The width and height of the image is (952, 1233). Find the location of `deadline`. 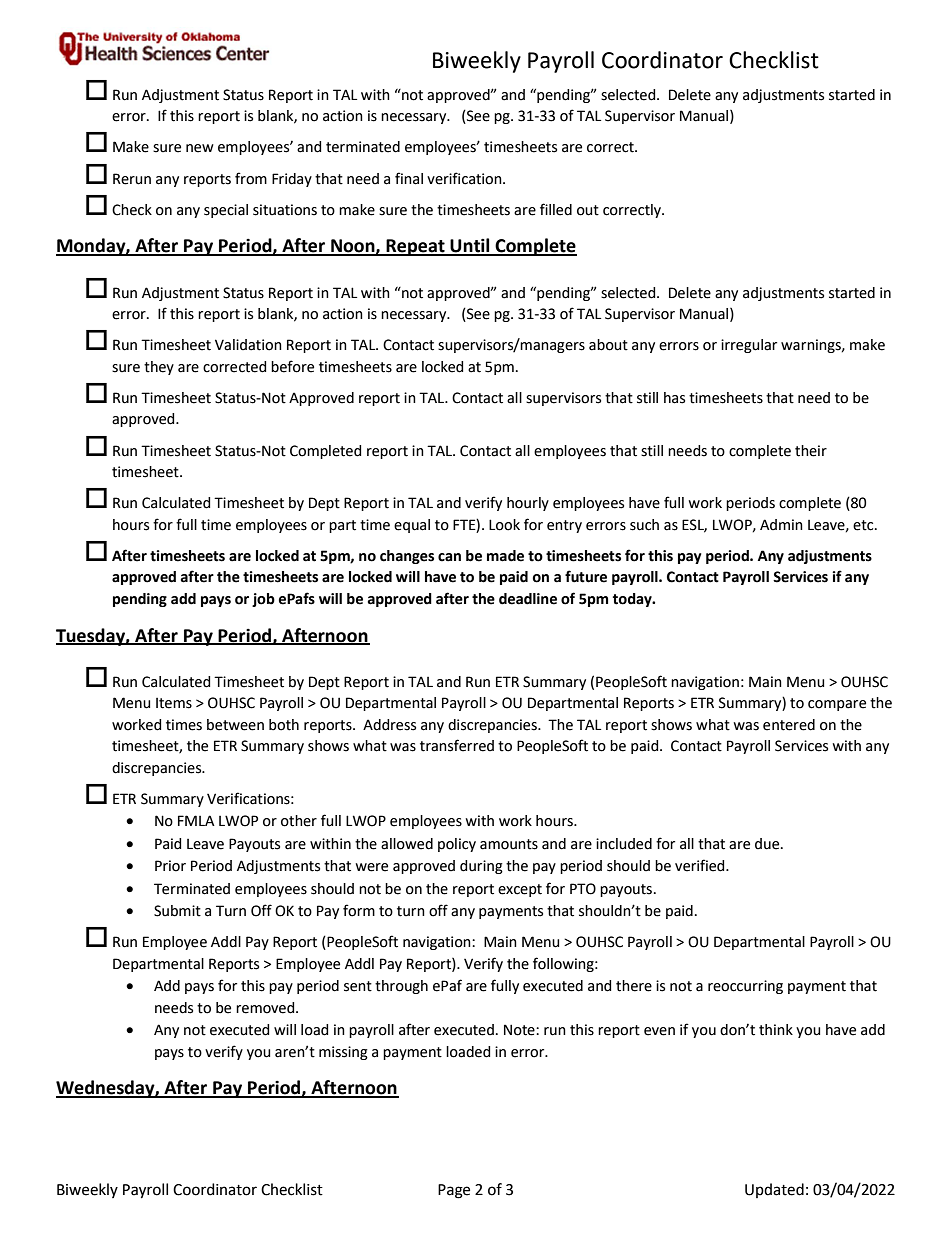

deadline is located at coordinates (528, 599).
